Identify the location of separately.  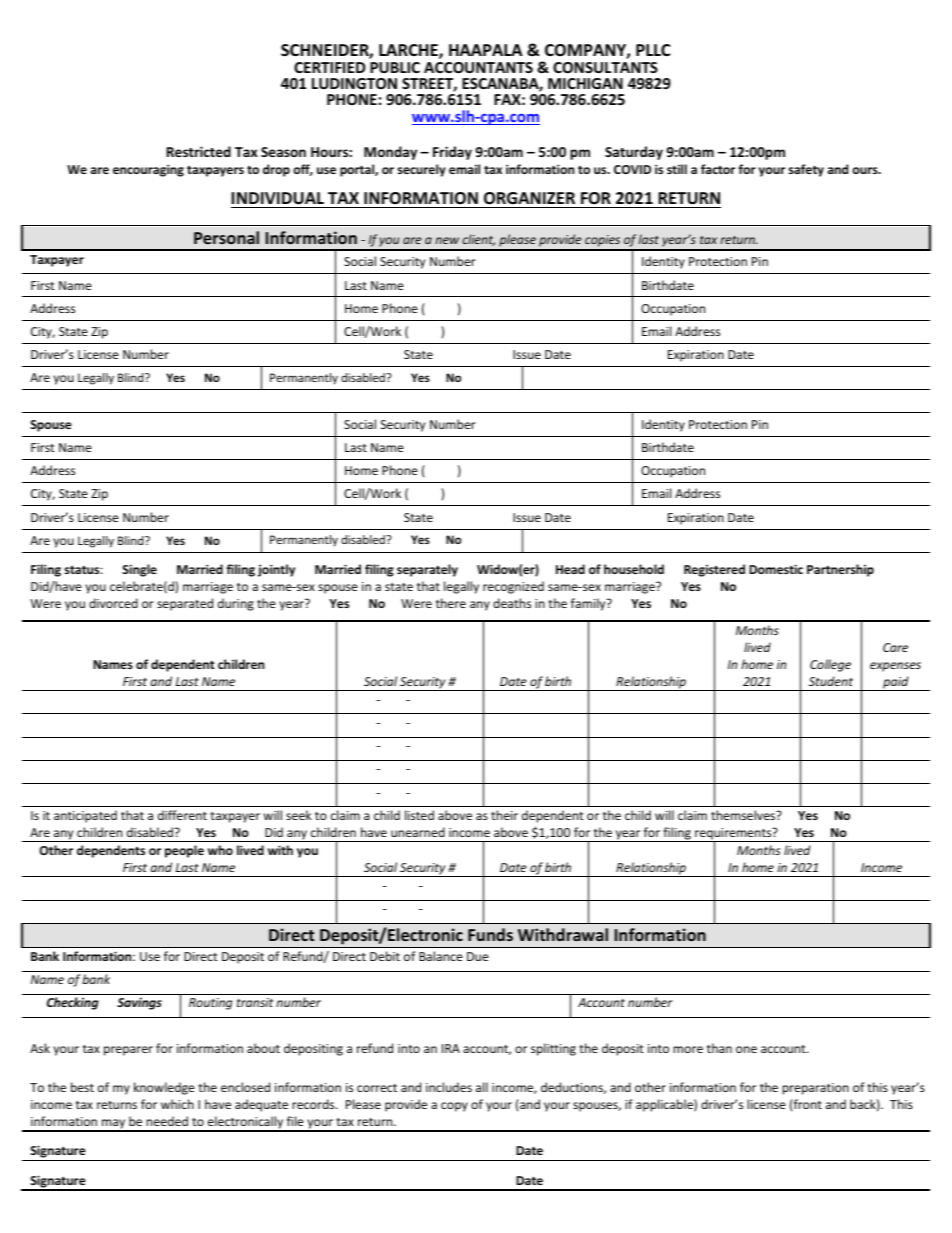
(427, 570).
